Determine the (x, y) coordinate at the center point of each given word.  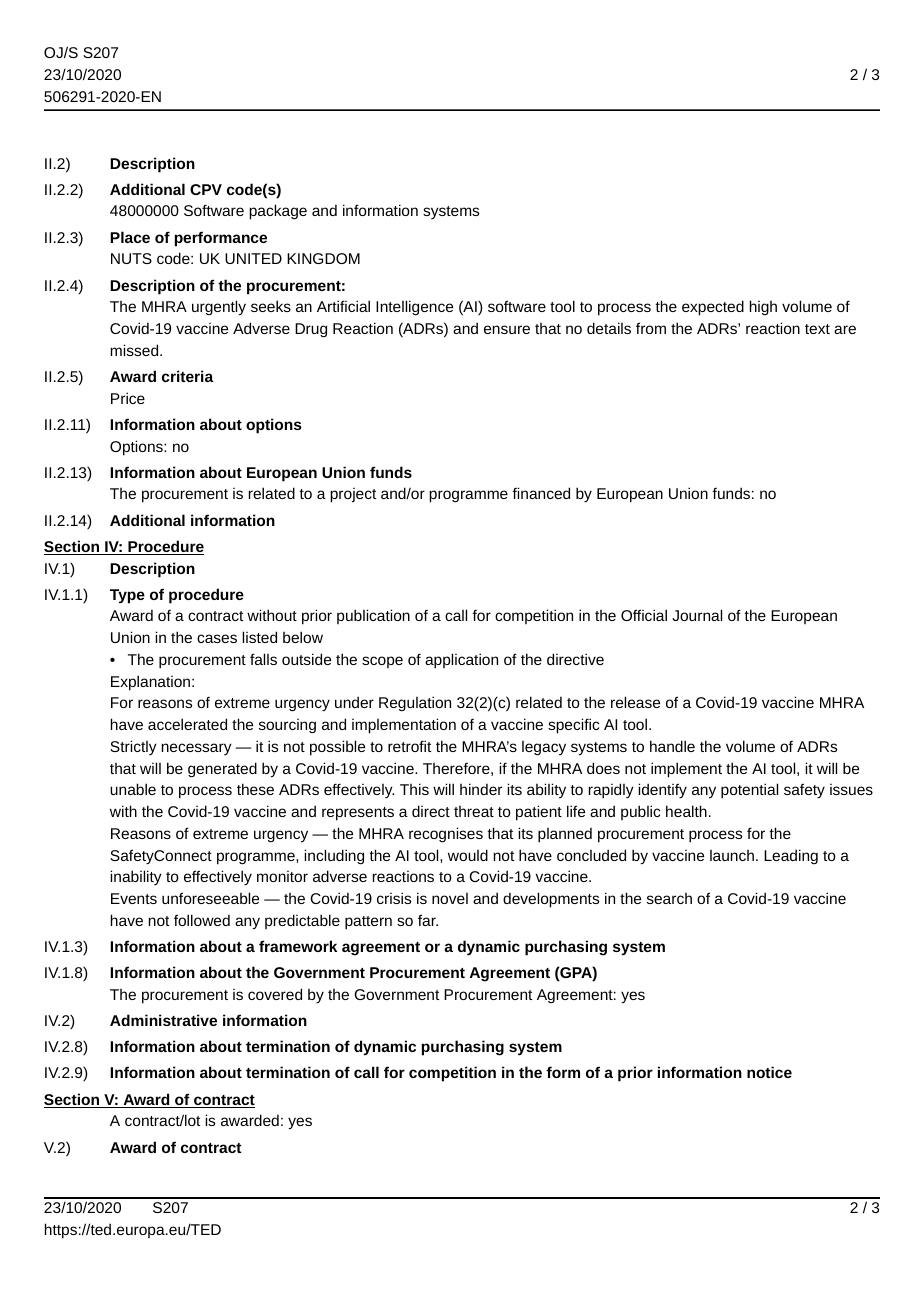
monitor (282, 876)
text (817, 329)
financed (541, 493)
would (468, 855)
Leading (791, 856)
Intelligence (414, 308)
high (763, 307)
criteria (188, 376)
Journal (697, 615)
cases (217, 638)
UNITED (253, 258)
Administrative (163, 1020)
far (428, 920)
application (461, 661)
